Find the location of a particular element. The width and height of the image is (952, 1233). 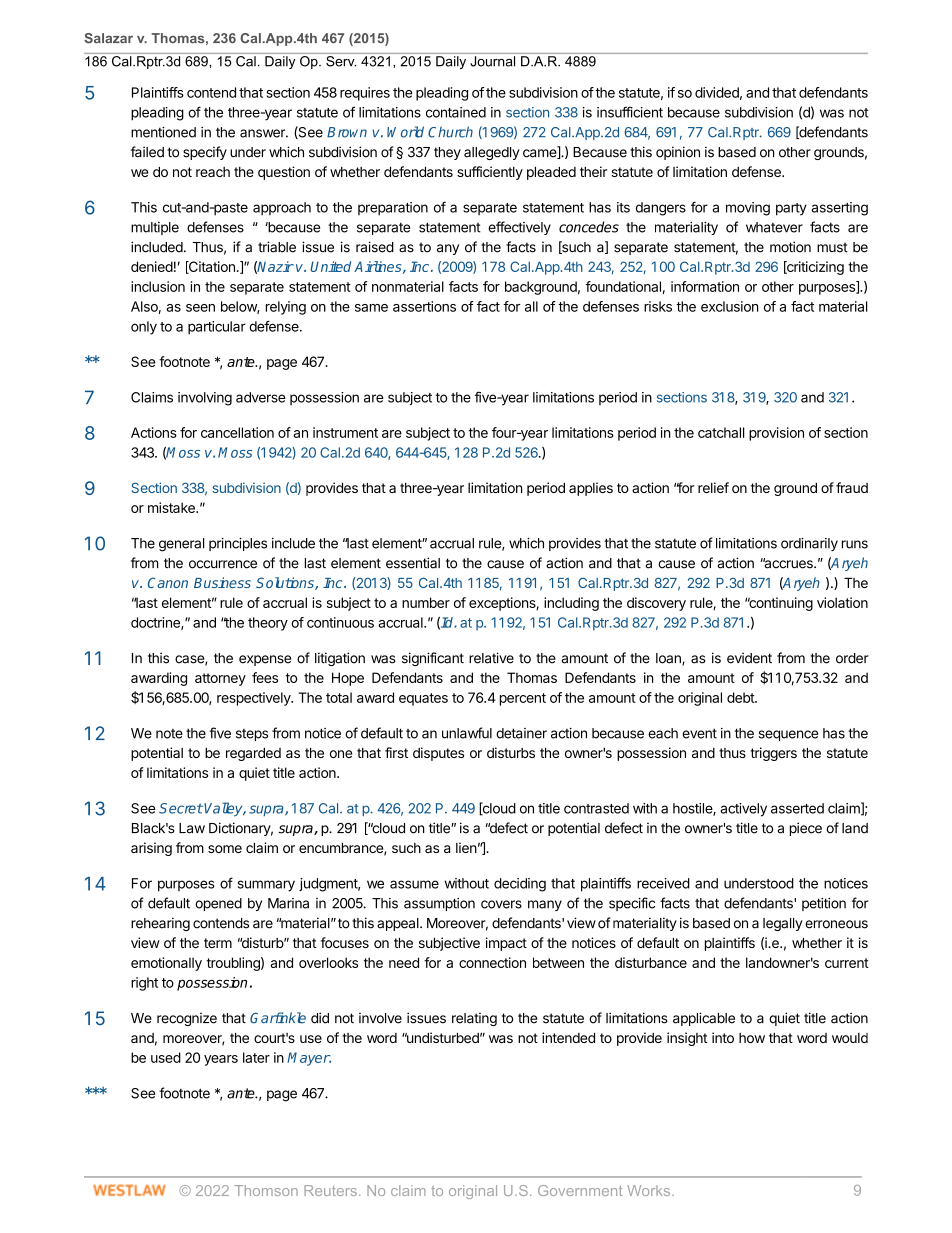

Secret is located at coordinates (181, 808).
